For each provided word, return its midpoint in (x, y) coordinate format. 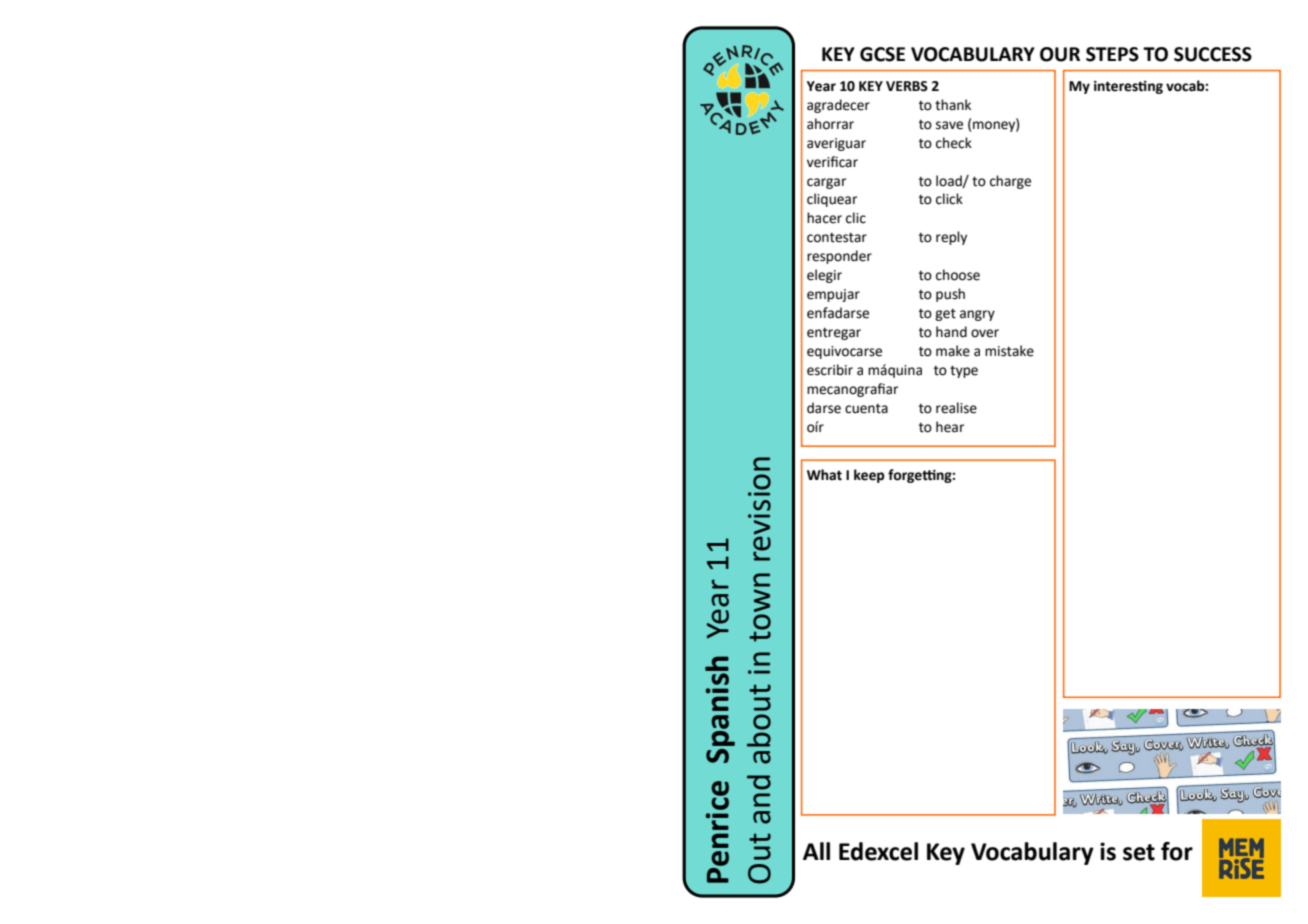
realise (956, 408)
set (1139, 852)
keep (869, 476)
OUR (1060, 54)
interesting (1128, 87)
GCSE (882, 54)
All (816, 851)
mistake (1009, 351)
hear (950, 427)
